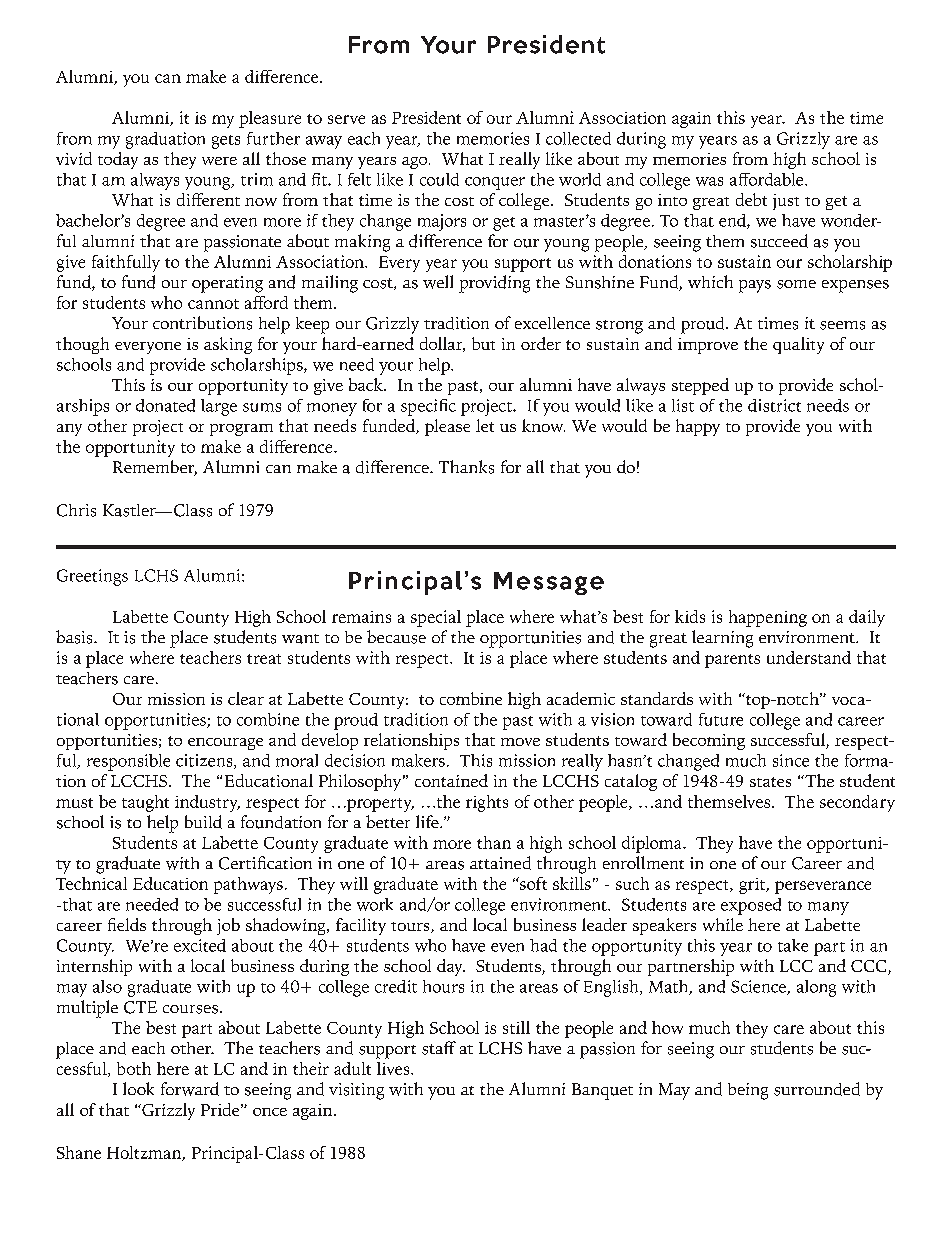  What do you see at coordinates (190, 1089) in the document?
I see `forward` at bounding box center [190, 1089].
